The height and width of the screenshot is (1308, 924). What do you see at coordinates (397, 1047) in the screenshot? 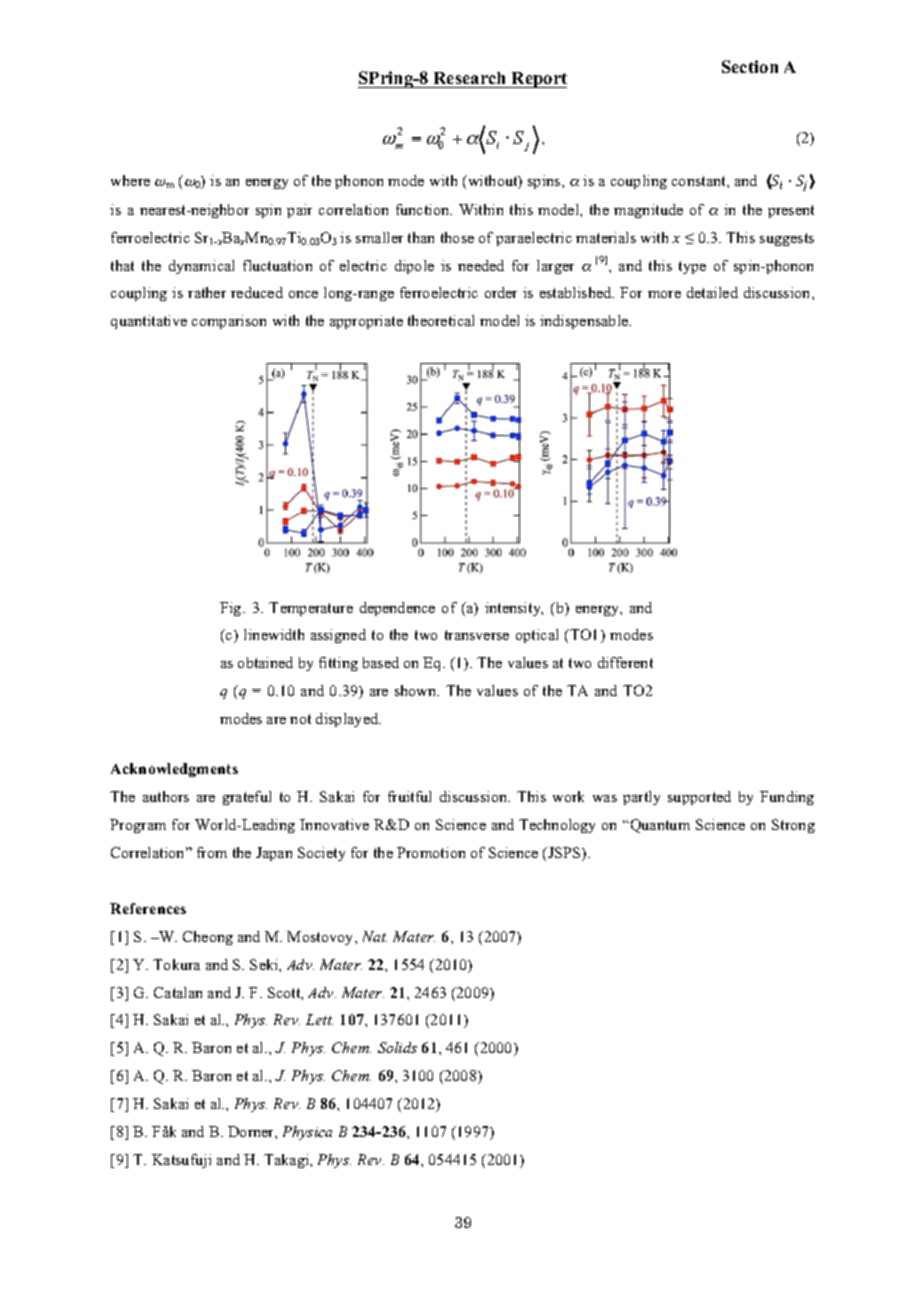
I see `Solids` at bounding box center [397, 1047].
